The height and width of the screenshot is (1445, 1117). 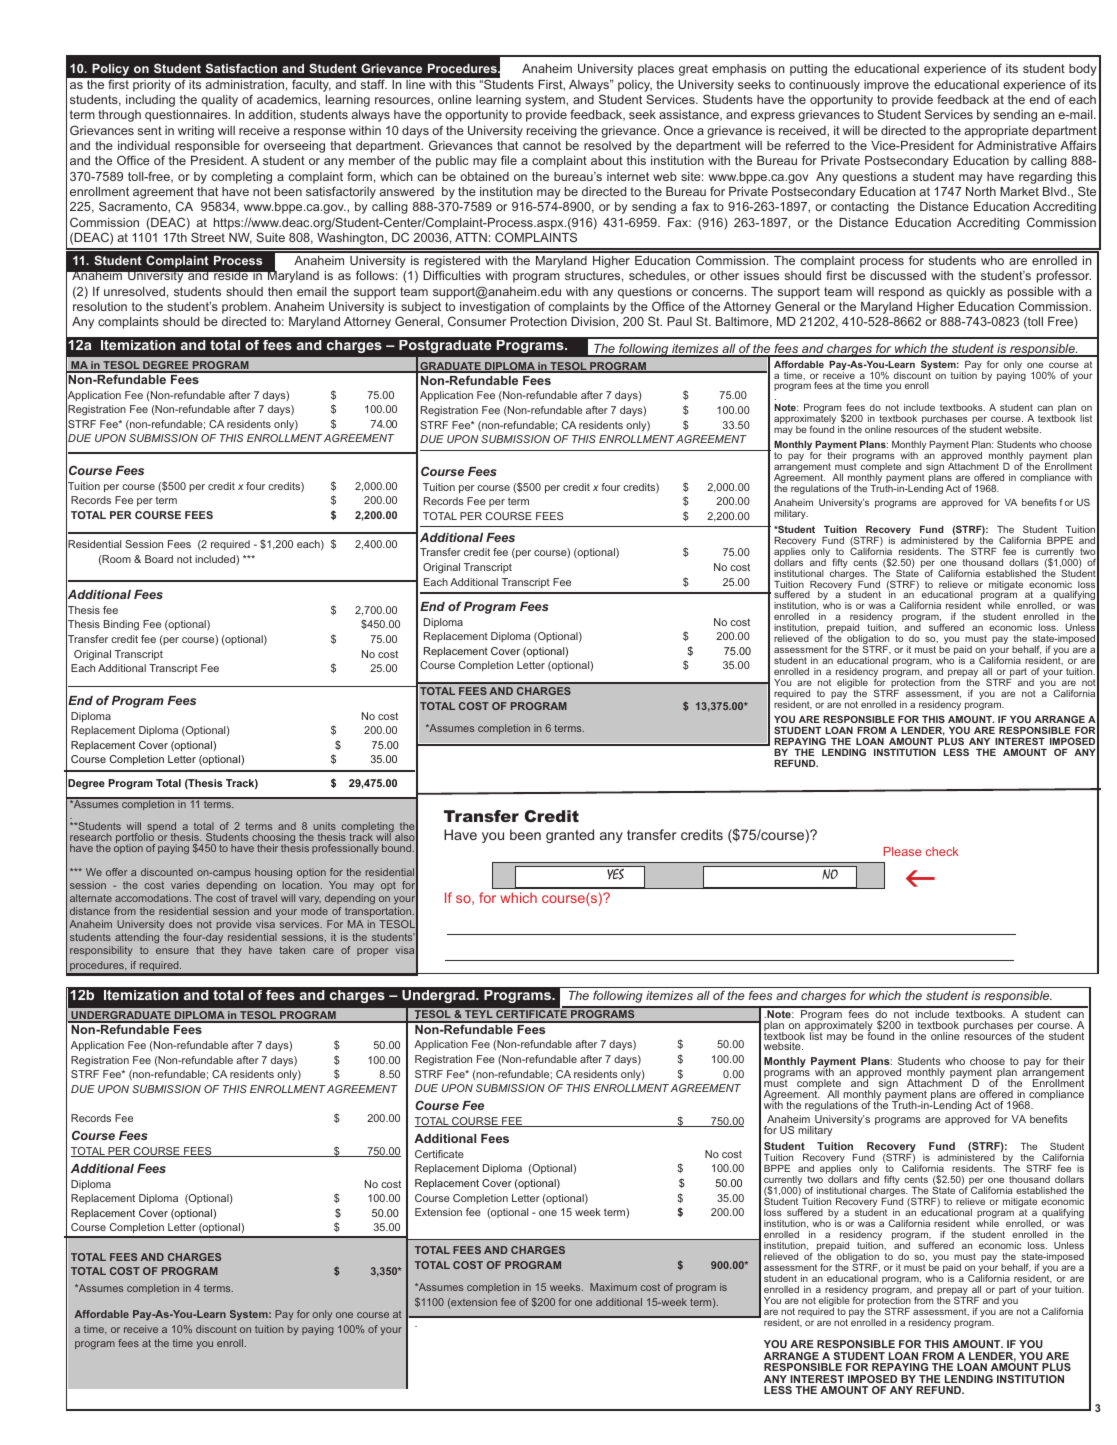 I want to click on granted, so click(x=570, y=836).
